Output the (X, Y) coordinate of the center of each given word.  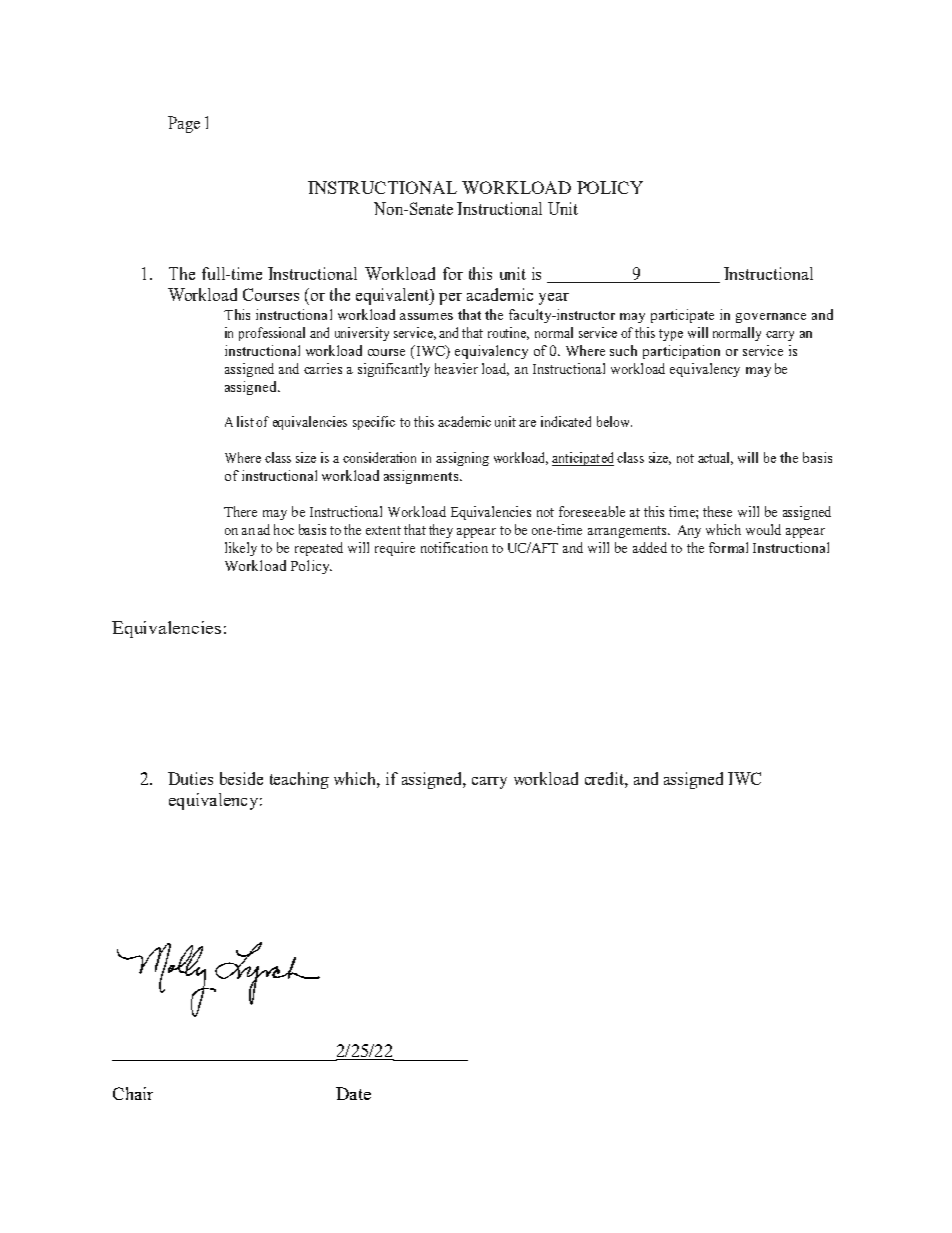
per (450, 299)
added (650, 547)
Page (184, 124)
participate (682, 316)
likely (241, 549)
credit (605, 778)
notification (454, 547)
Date (353, 1093)
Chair (133, 1093)
